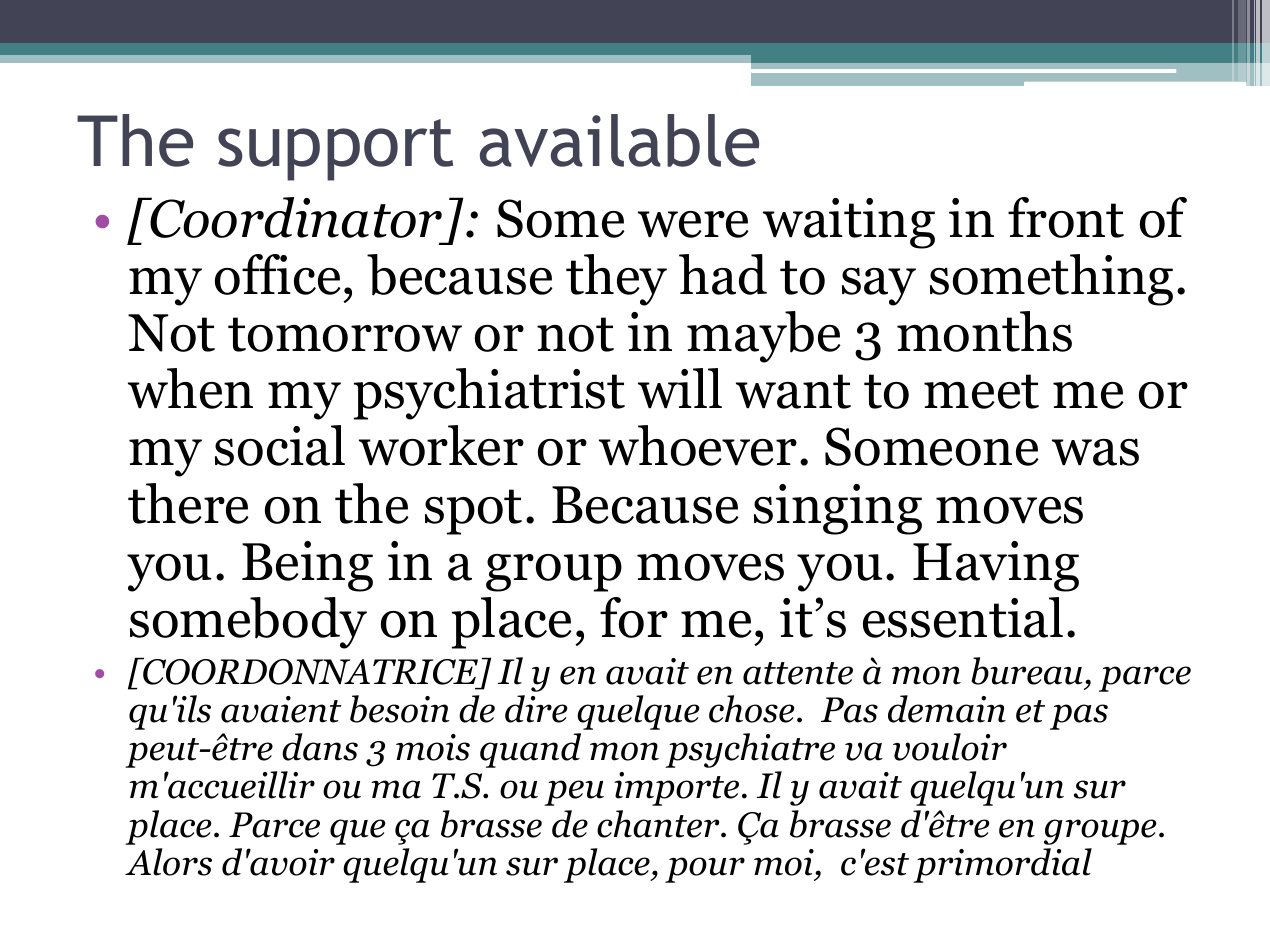 Image resolution: width=1270 pixels, height=952 pixels. What do you see at coordinates (335, 150) in the screenshot?
I see `support` at bounding box center [335, 150].
